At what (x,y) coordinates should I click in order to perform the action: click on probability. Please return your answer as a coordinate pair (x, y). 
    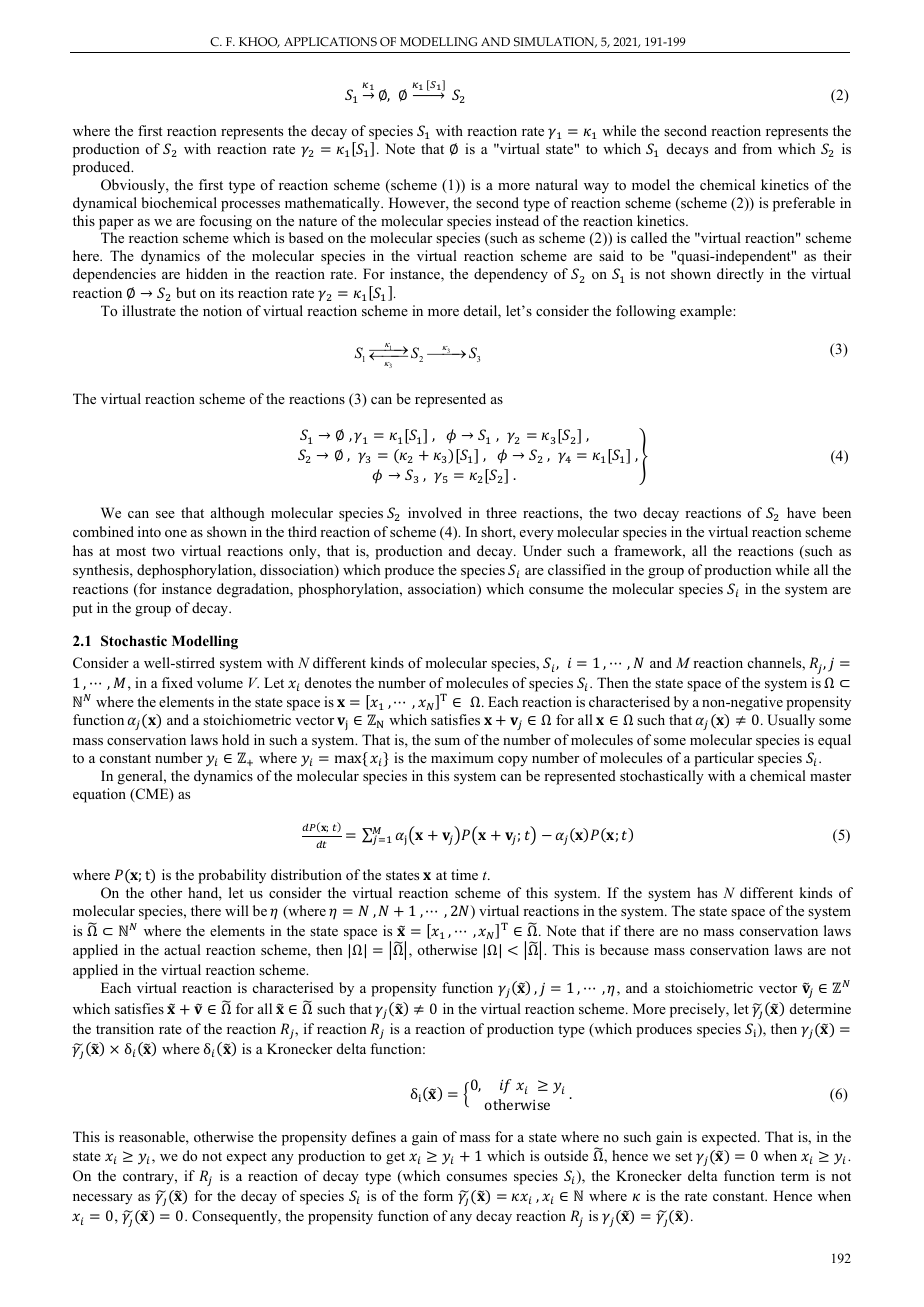
    Looking at the image, I should click on (232, 876).
